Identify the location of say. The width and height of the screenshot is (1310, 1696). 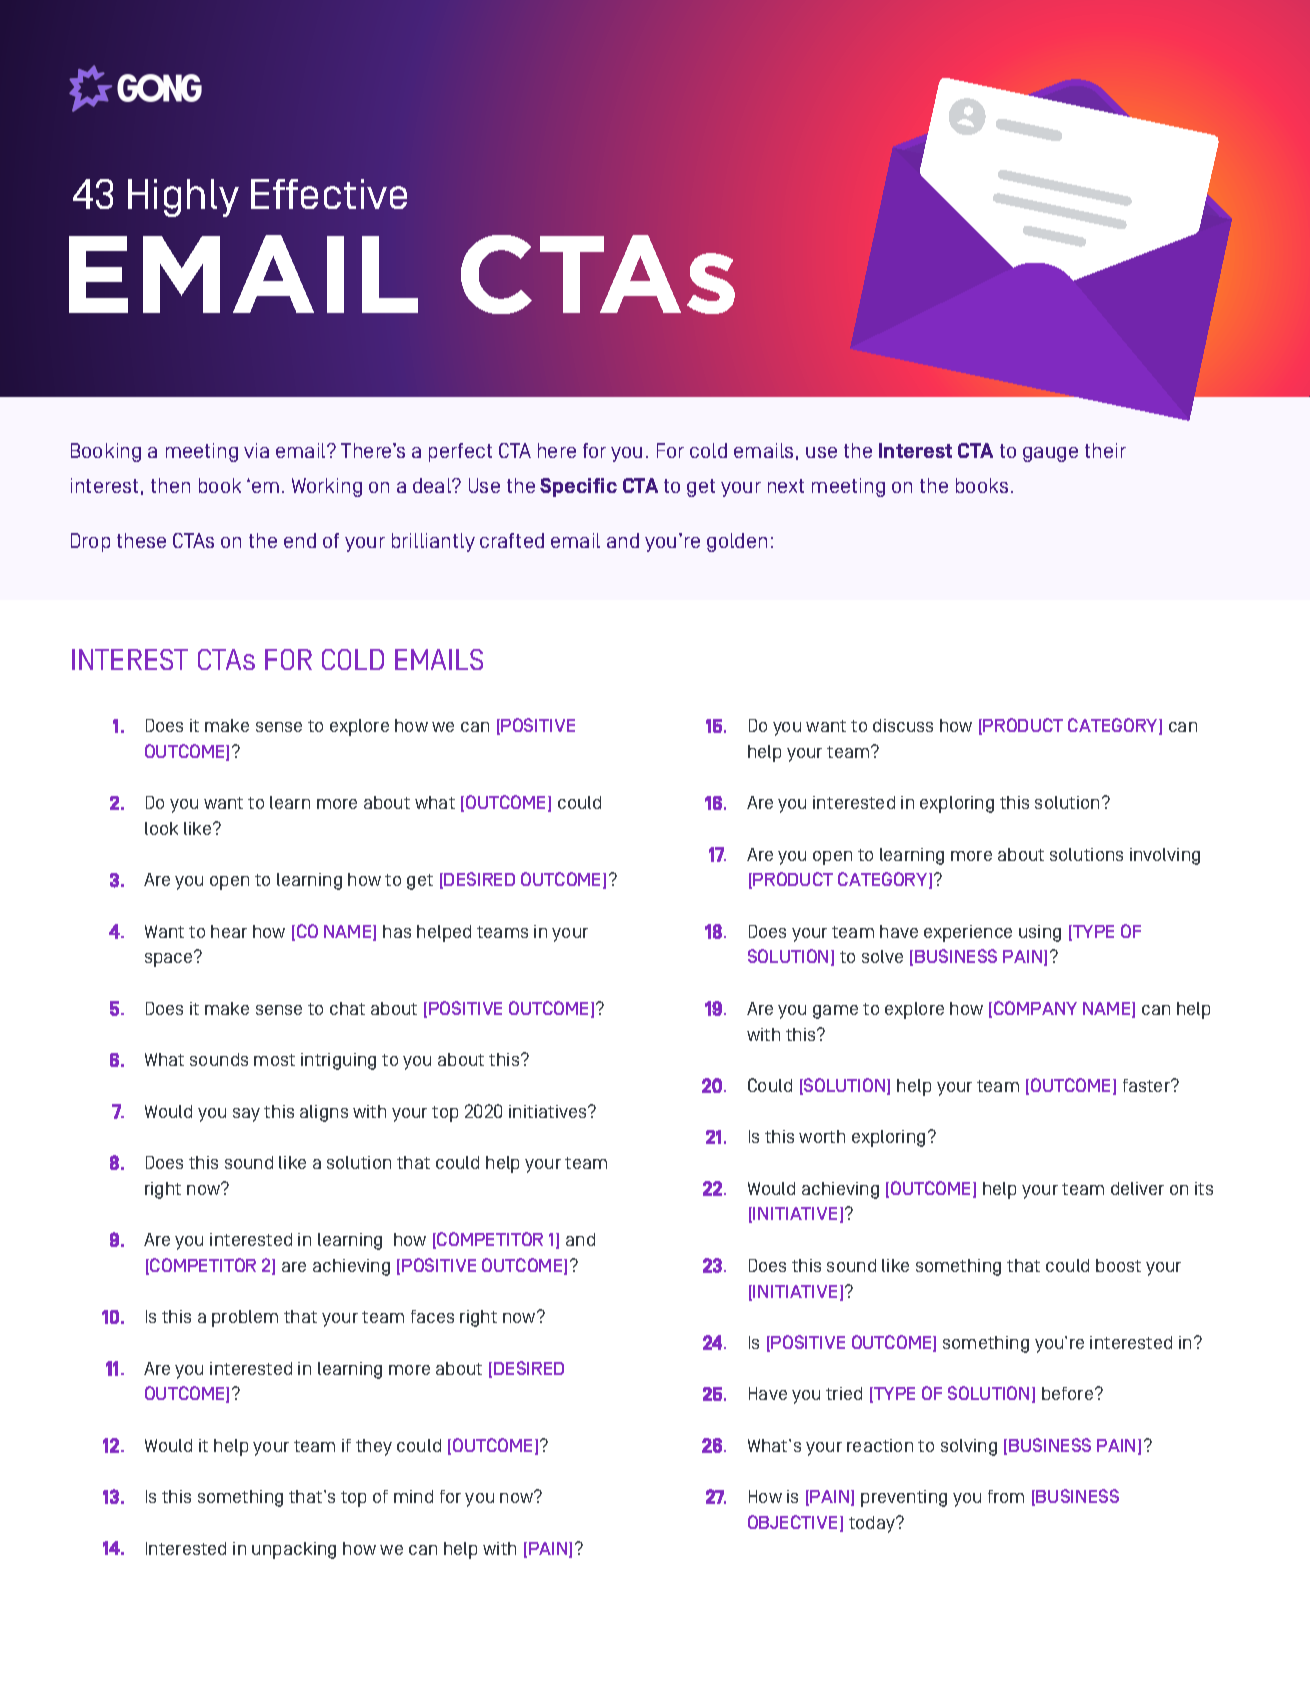
(246, 1115).
